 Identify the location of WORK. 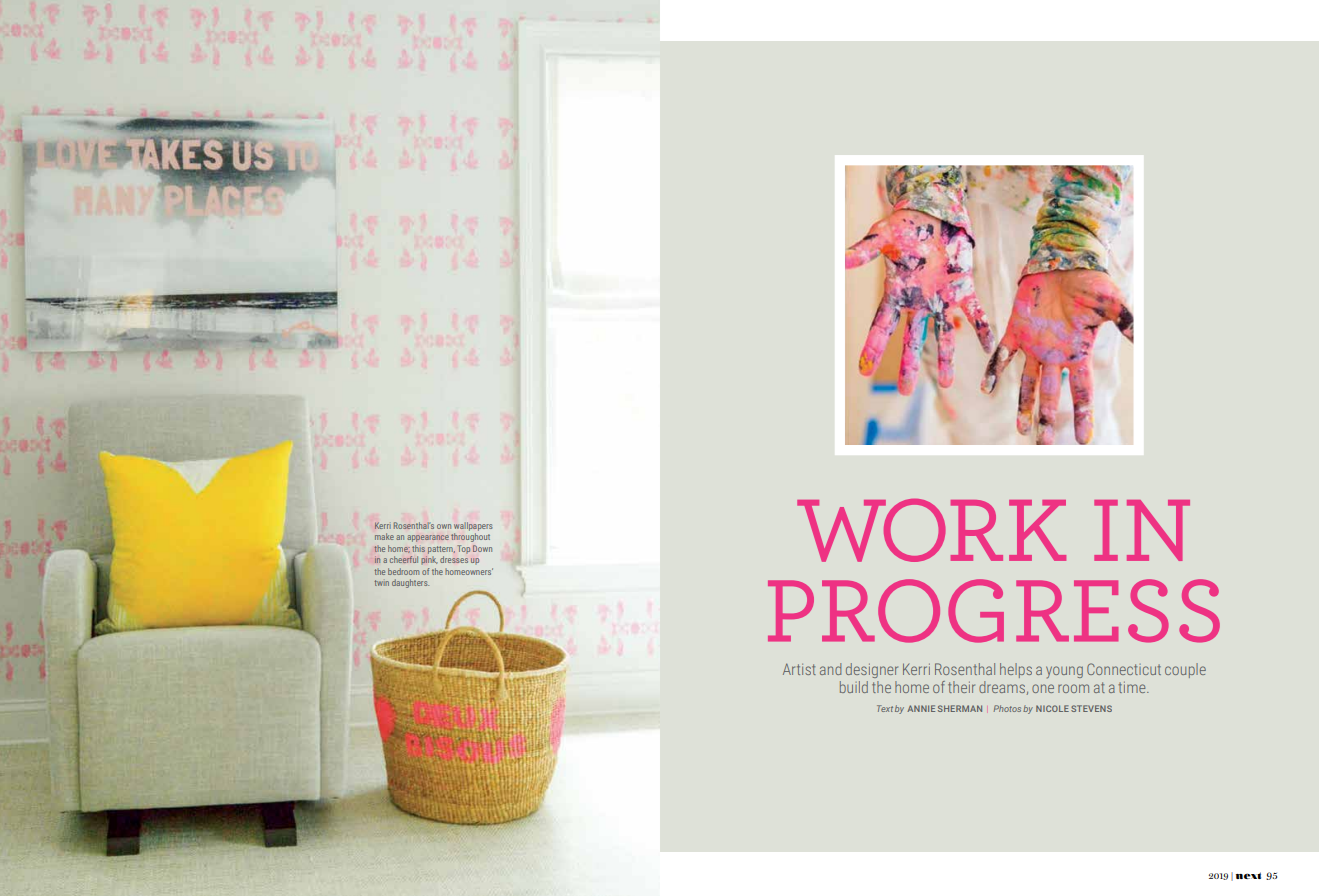
(931, 530).
